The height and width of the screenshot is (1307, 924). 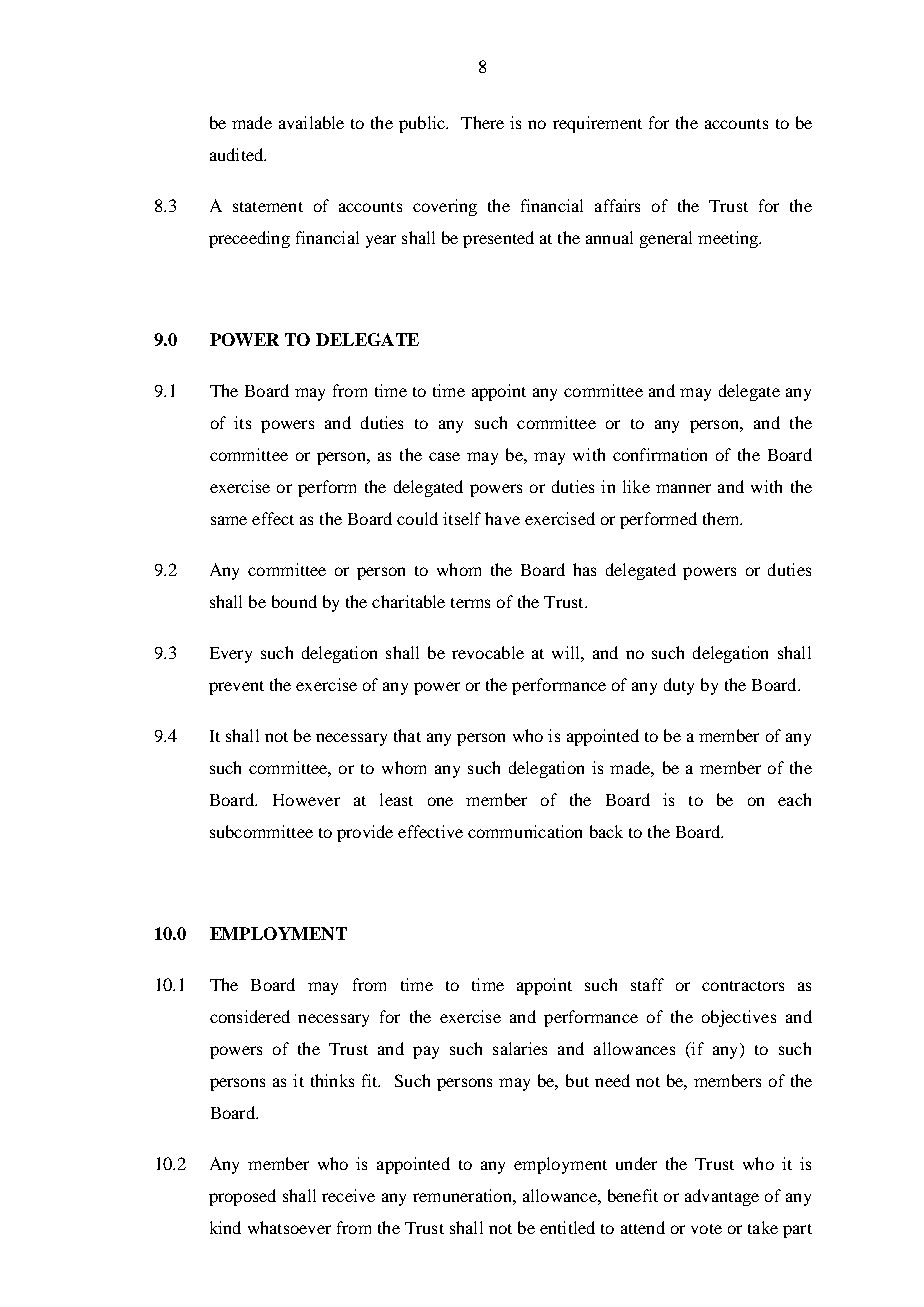 What do you see at coordinates (482, 122) in the screenshot?
I see `There` at bounding box center [482, 122].
